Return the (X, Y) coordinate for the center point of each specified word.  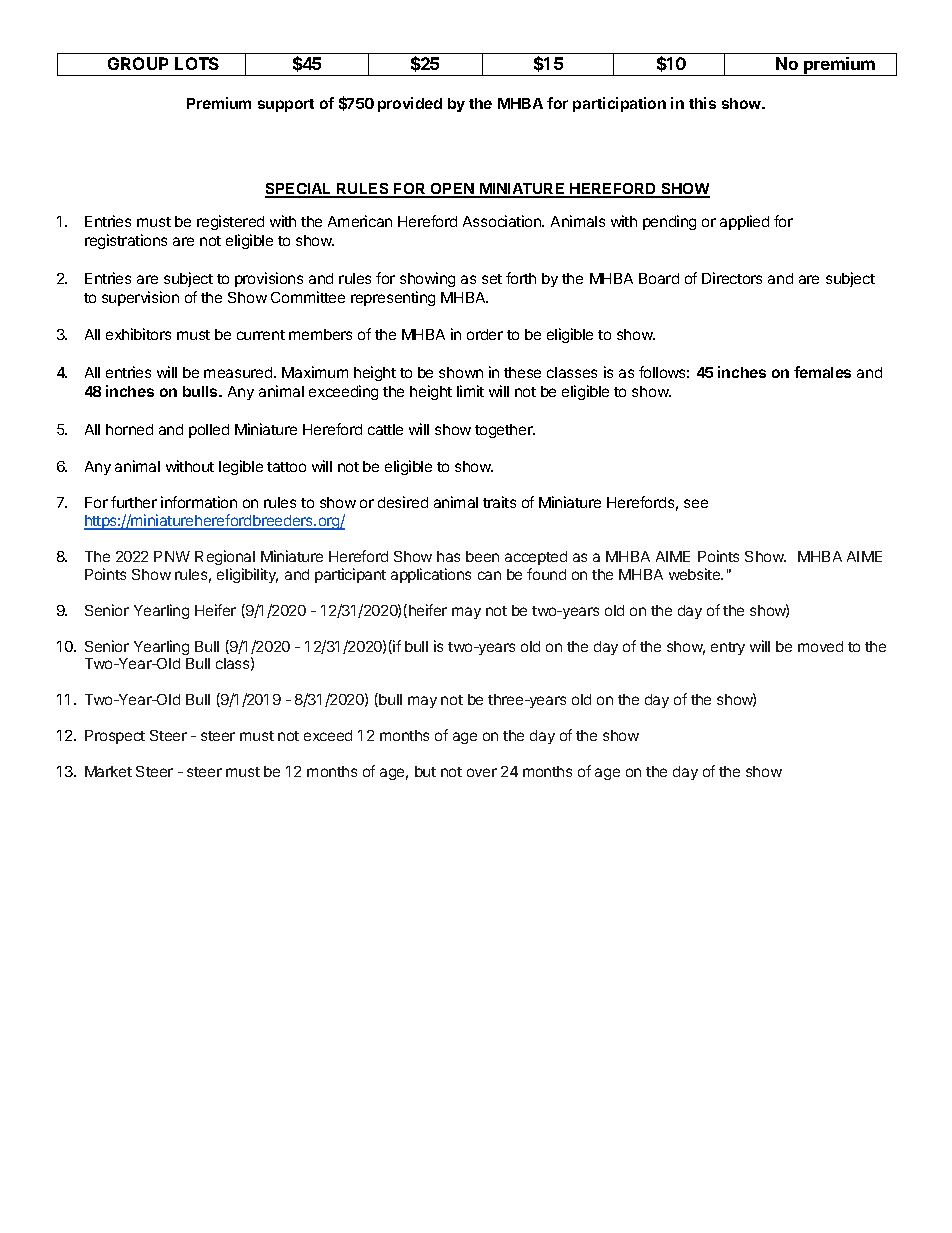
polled (209, 431)
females (822, 372)
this (702, 103)
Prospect (115, 737)
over (482, 772)
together (505, 431)
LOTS (197, 63)
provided (410, 104)
